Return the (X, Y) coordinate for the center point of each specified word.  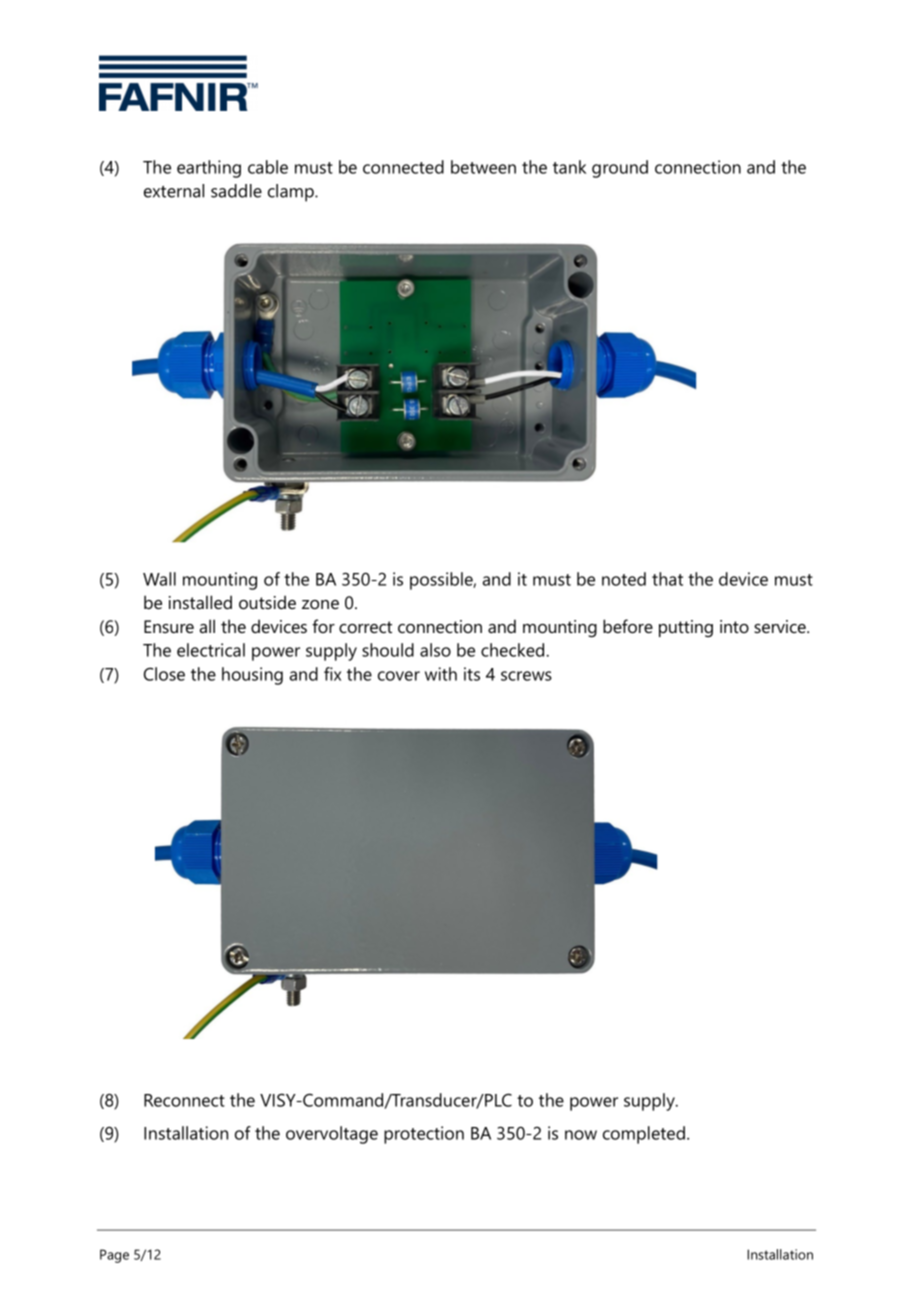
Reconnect (184, 1100)
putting (686, 628)
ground (620, 169)
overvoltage (332, 1135)
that (667, 579)
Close (164, 674)
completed (644, 1135)
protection (424, 1135)
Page (114, 1256)
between (483, 167)
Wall (159, 579)
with (441, 674)
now (581, 1135)
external (174, 191)
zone (320, 604)
